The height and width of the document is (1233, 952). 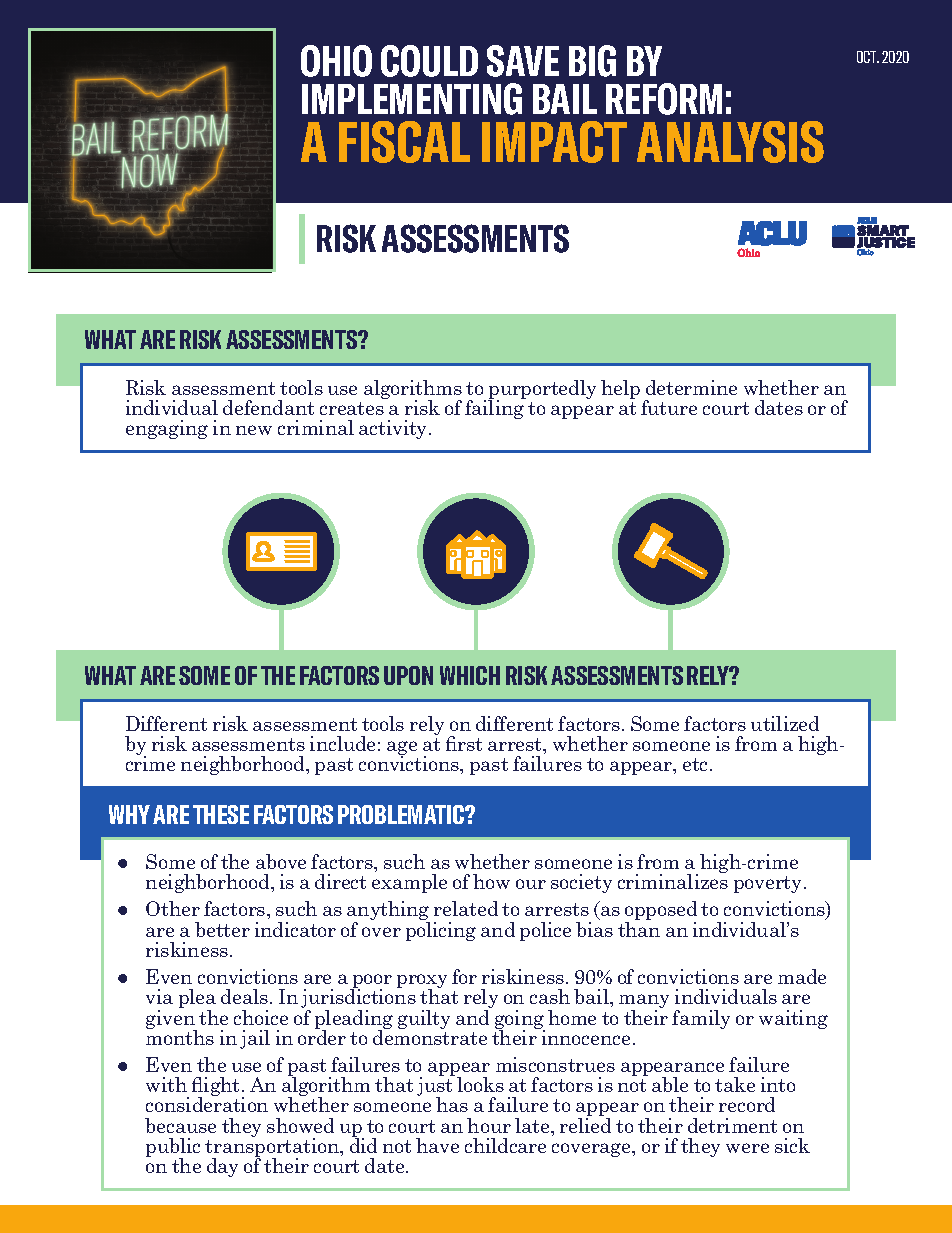 I want to click on because, so click(x=180, y=1125).
